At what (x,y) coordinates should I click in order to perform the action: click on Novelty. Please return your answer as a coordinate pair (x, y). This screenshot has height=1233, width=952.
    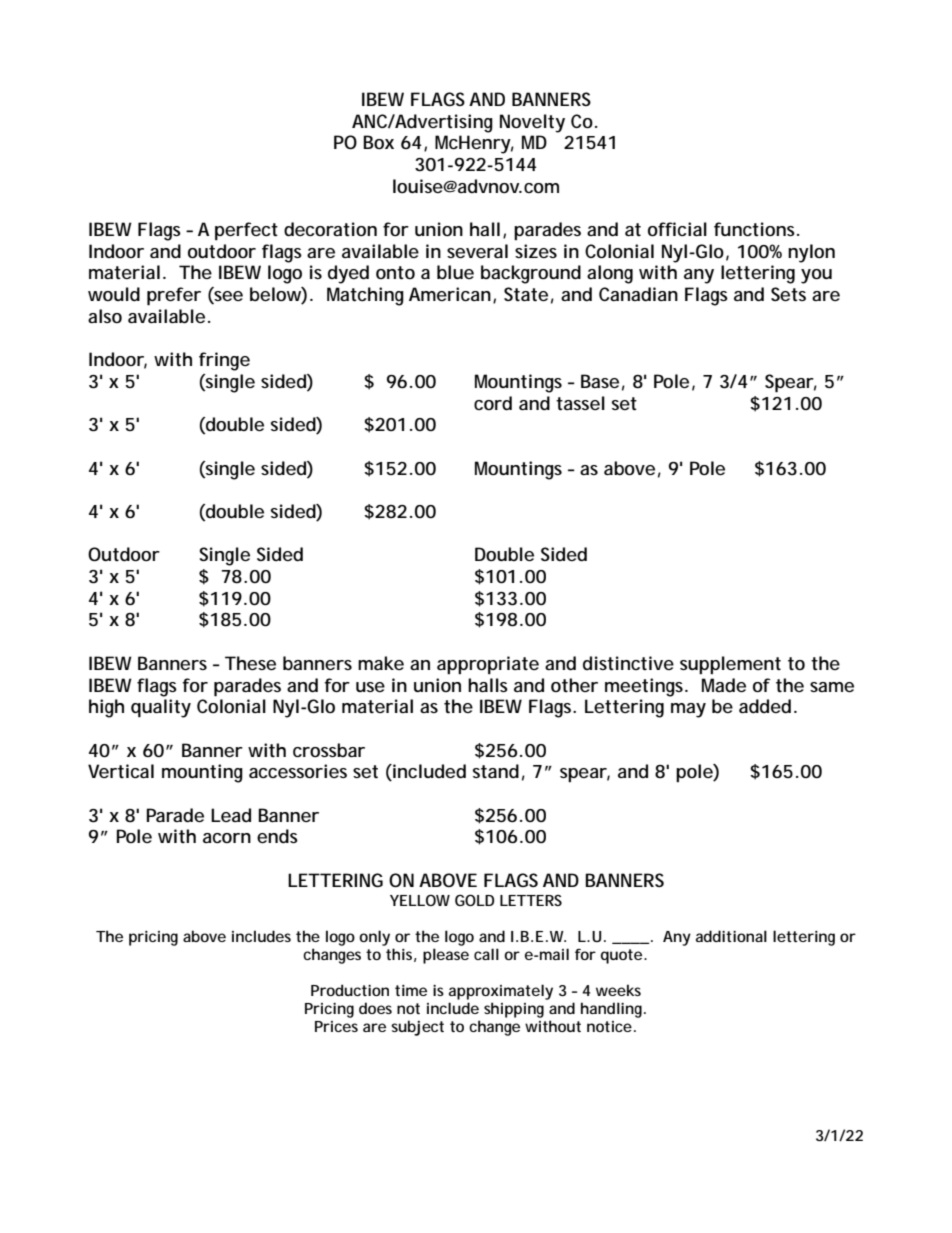
    Looking at the image, I should click on (532, 123).
